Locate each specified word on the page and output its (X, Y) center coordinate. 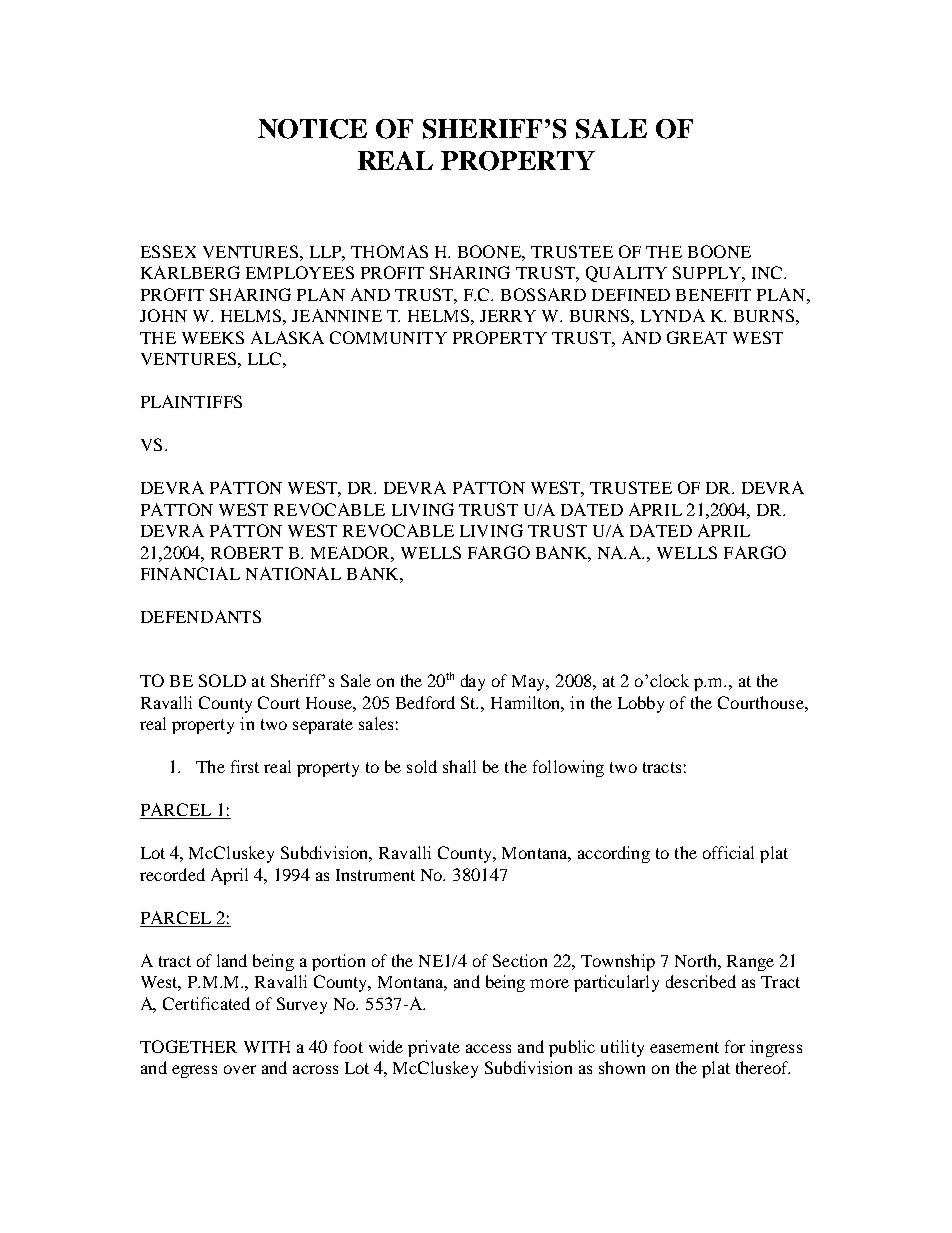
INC (768, 272)
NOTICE (312, 129)
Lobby (641, 704)
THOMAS (389, 251)
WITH (267, 1047)
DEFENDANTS (201, 616)
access (488, 1048)
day (473, 682)
